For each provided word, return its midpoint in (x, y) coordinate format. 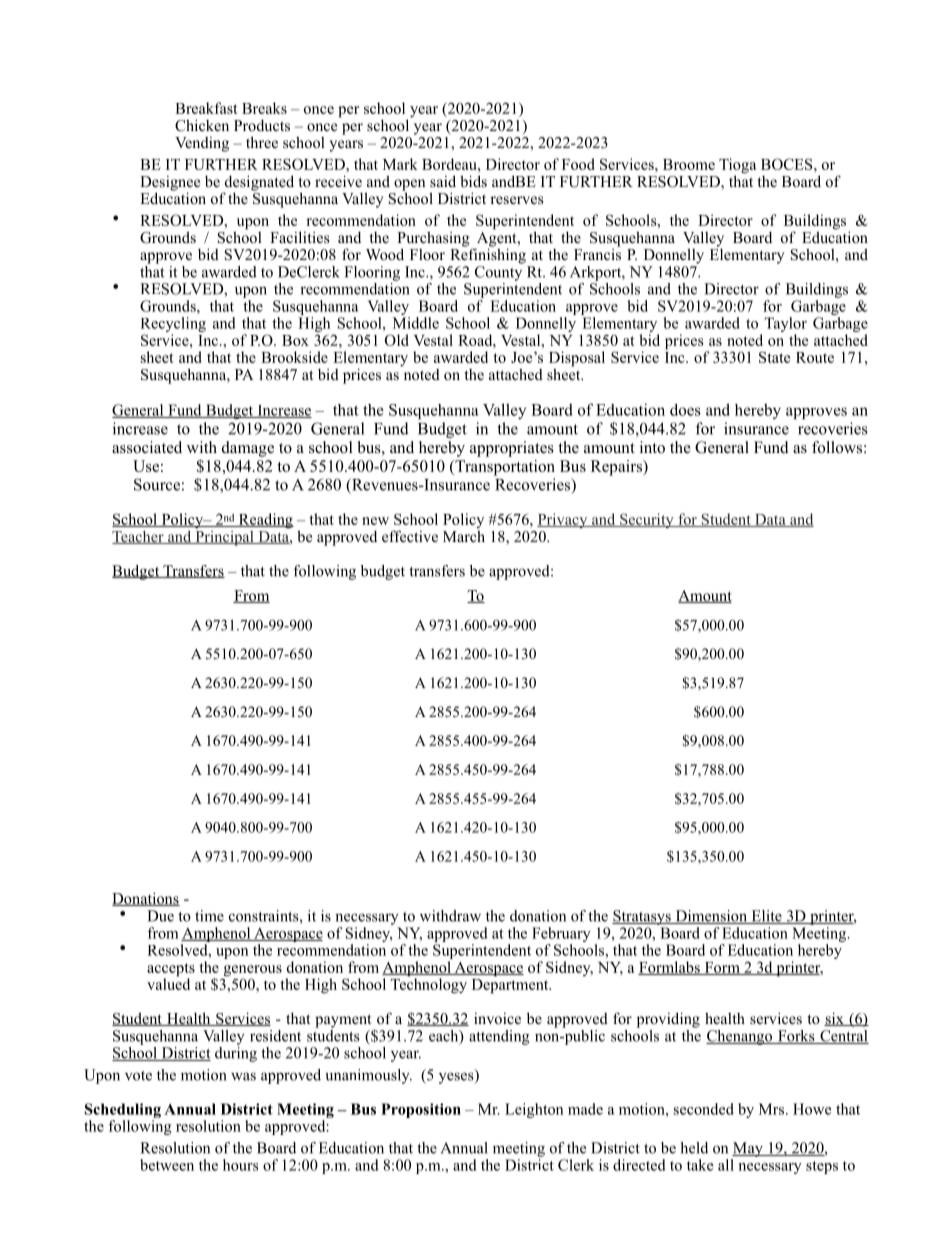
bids (473, 181)
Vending (202, 144)
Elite (766, 917)
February (561, 934)
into (652, 447)
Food (578, 164)
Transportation (504, 468)
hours (240, 1165)
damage (248, 449)
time (209, 916)
